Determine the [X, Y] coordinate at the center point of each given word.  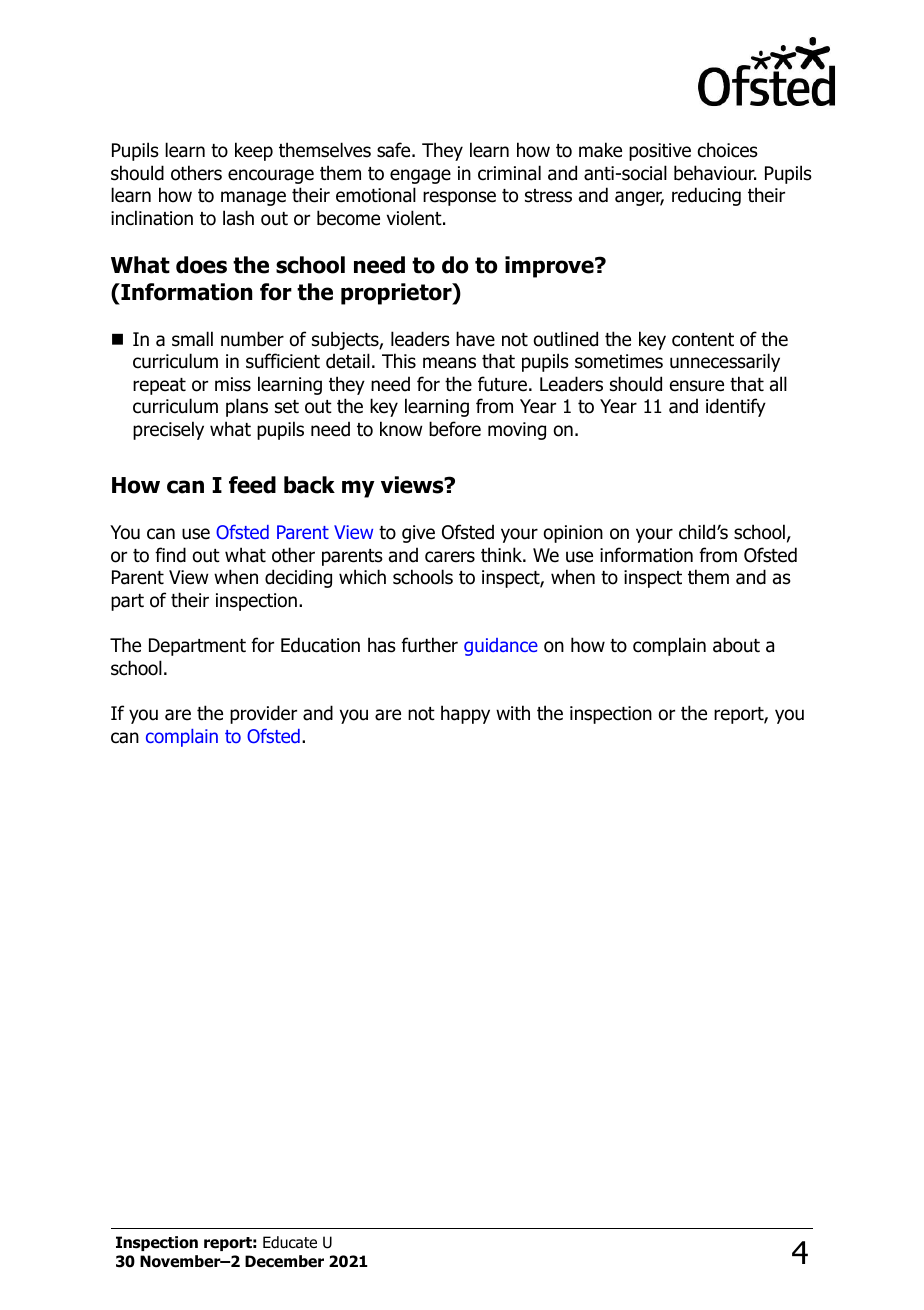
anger [639, 198]
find [170, 555]
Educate [290, 1242]
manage [253, 198]
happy [465, 714]
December [284, 1261]
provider [263, 714]
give [418, 534]
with [513, 712]
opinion [573, 534]
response [459, 198]
